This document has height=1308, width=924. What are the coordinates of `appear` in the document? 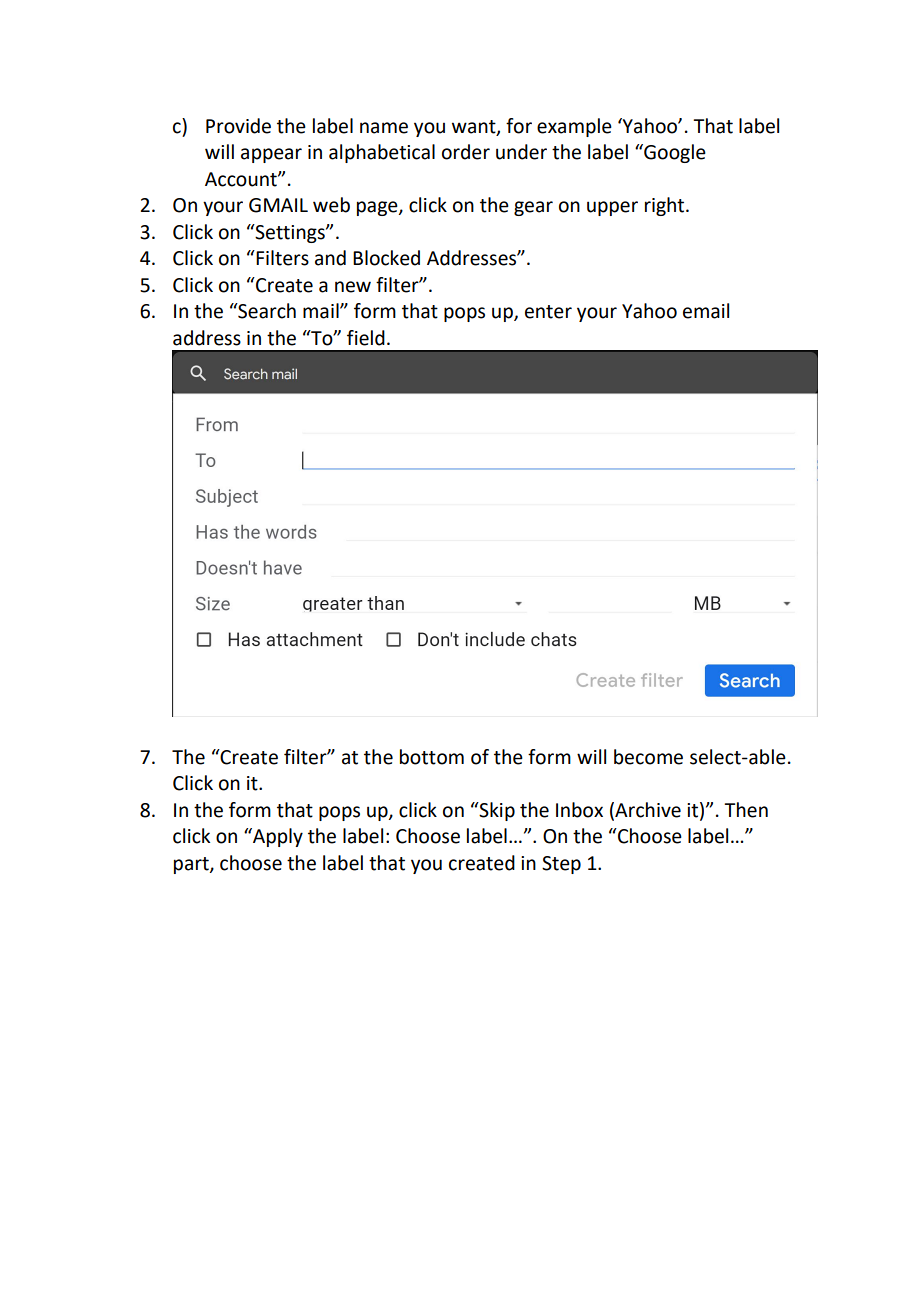 It's located at (271, 155).
